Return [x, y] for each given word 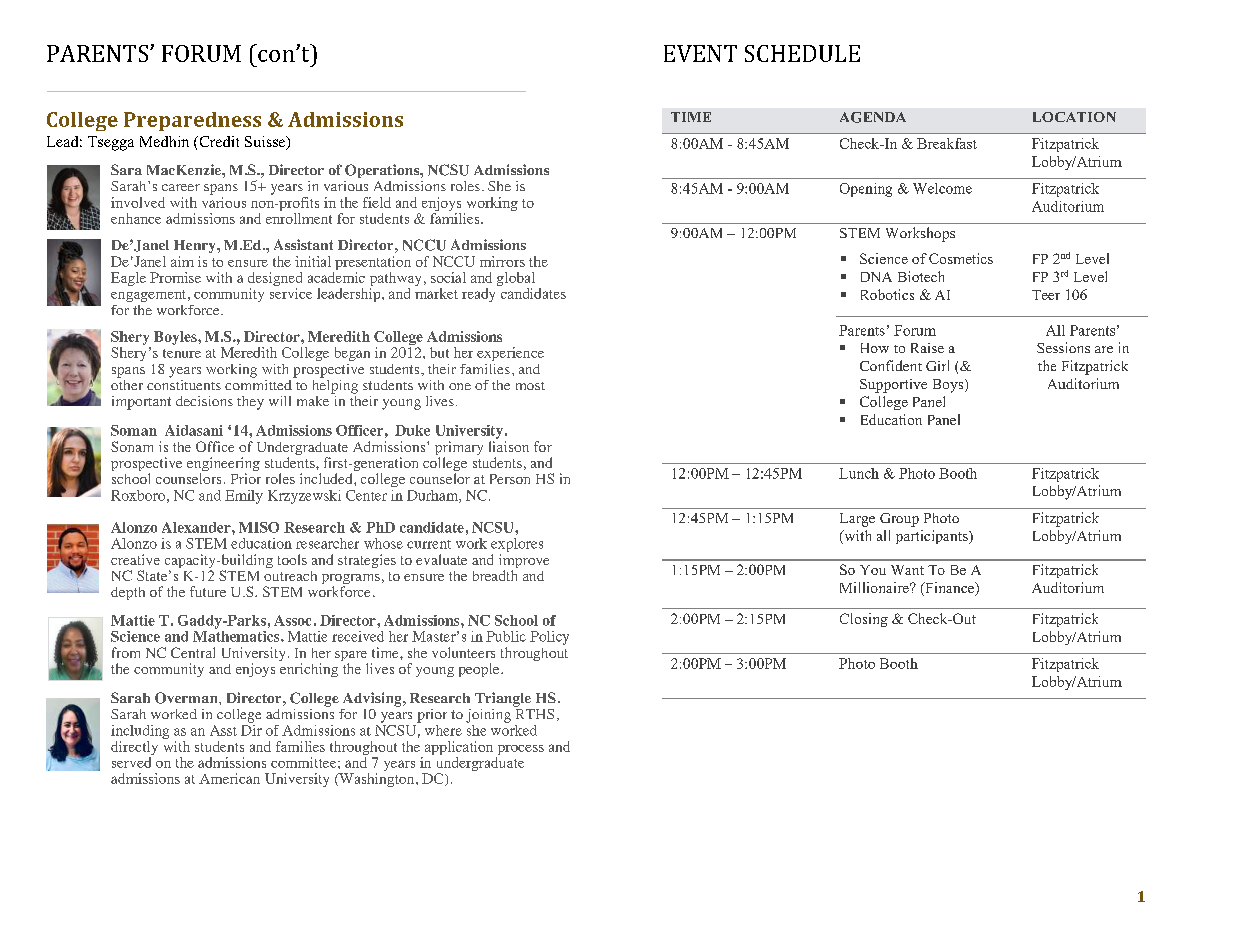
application [457, 749]
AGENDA [873, 117]
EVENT [700, 53]
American [229, 778]
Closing [864, 620]
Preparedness [192, 121]
